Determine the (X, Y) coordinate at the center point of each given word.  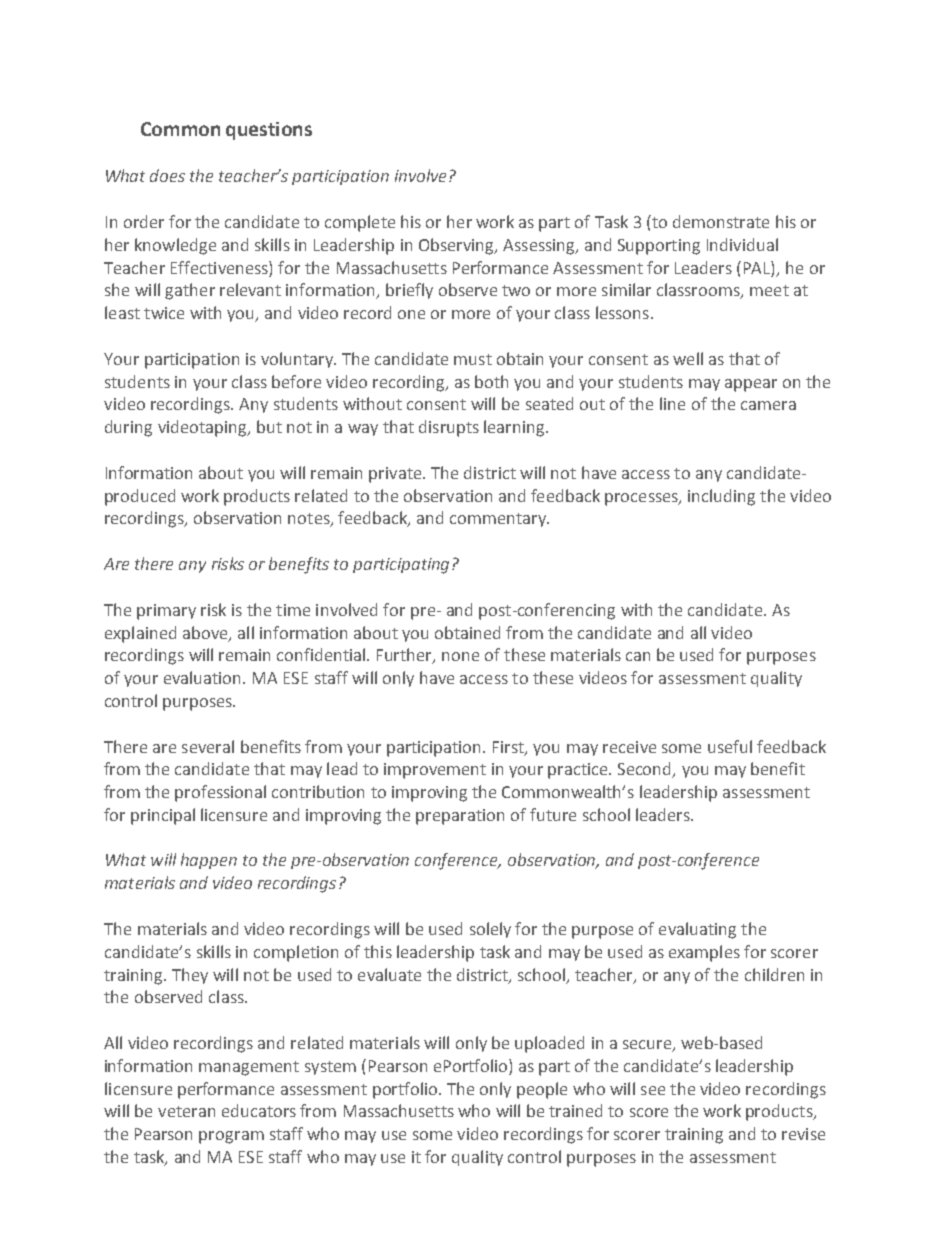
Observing (457, 246)
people (542, 1090)
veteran (186, 1111)
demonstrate (721, 221)
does (167, 175)
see (653, 1090)
